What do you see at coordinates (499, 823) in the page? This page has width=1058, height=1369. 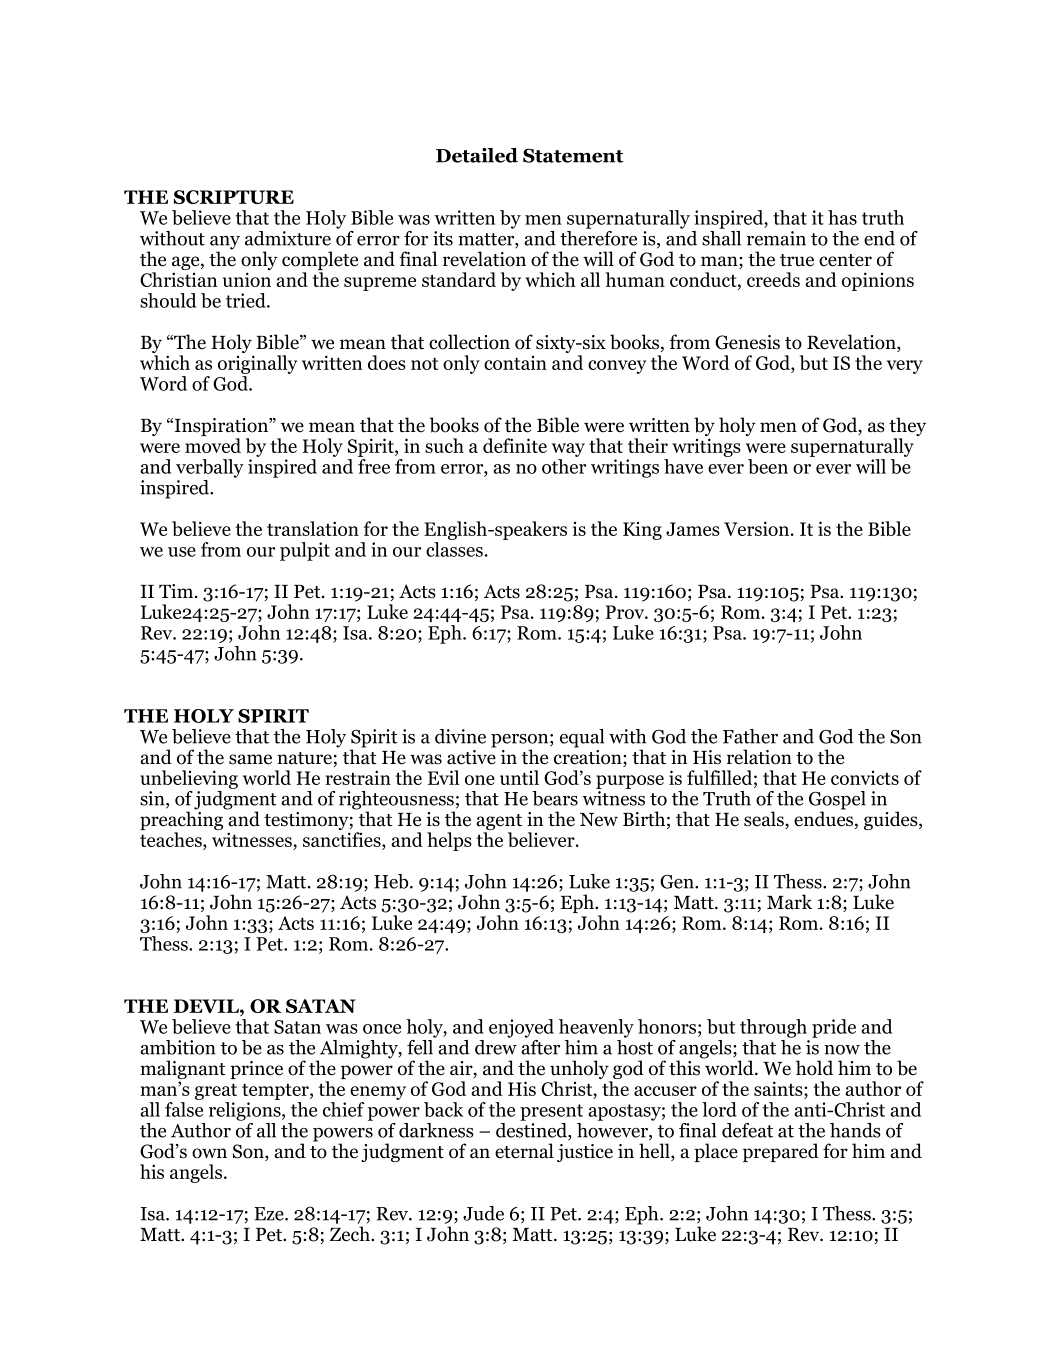 I see `agent` at bounding box center [499, 823].
